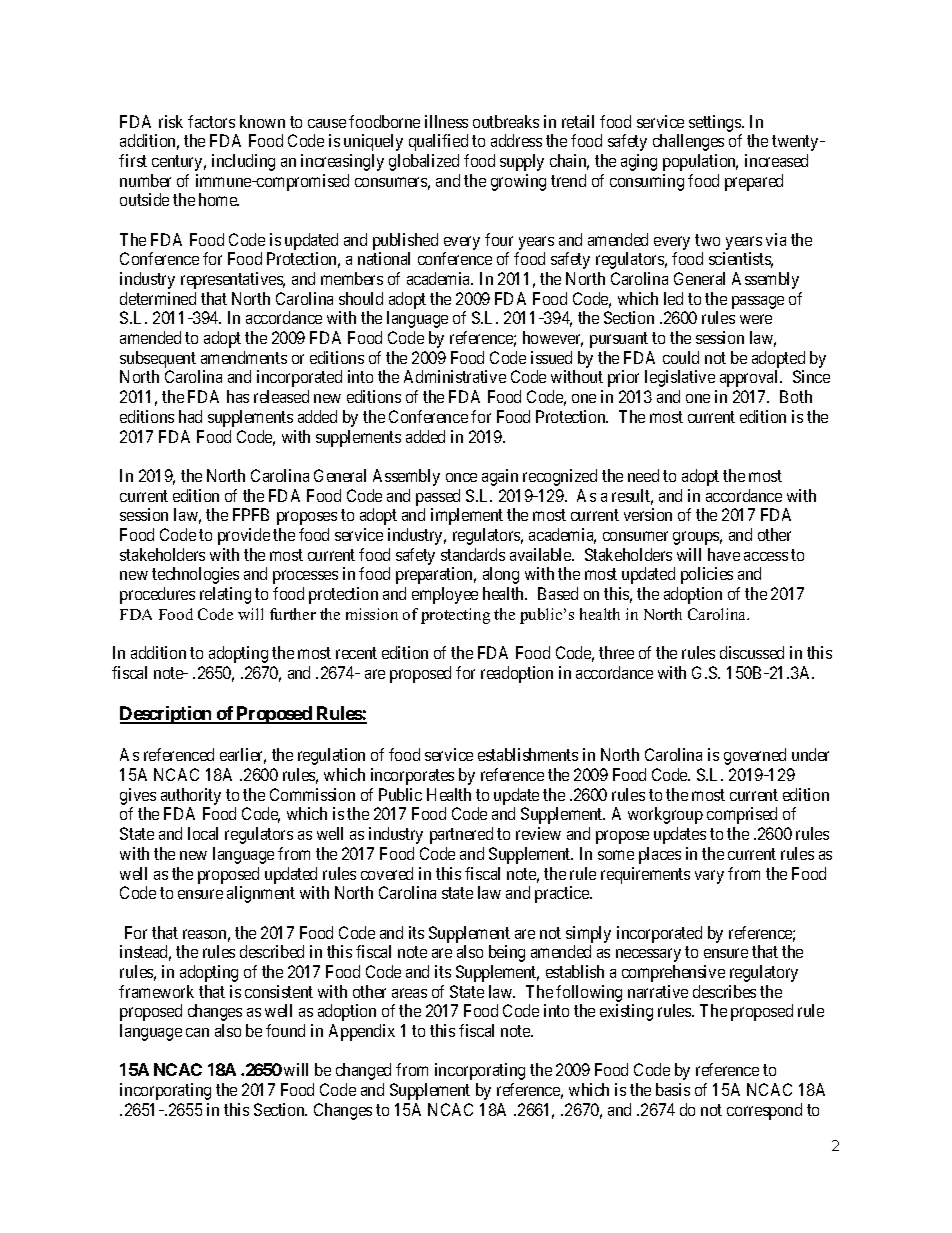 This page has width=952, height=1233. What do you see at coordinates (709, 877) in the page?
I see `vary` at bounding box center [709, 877].
